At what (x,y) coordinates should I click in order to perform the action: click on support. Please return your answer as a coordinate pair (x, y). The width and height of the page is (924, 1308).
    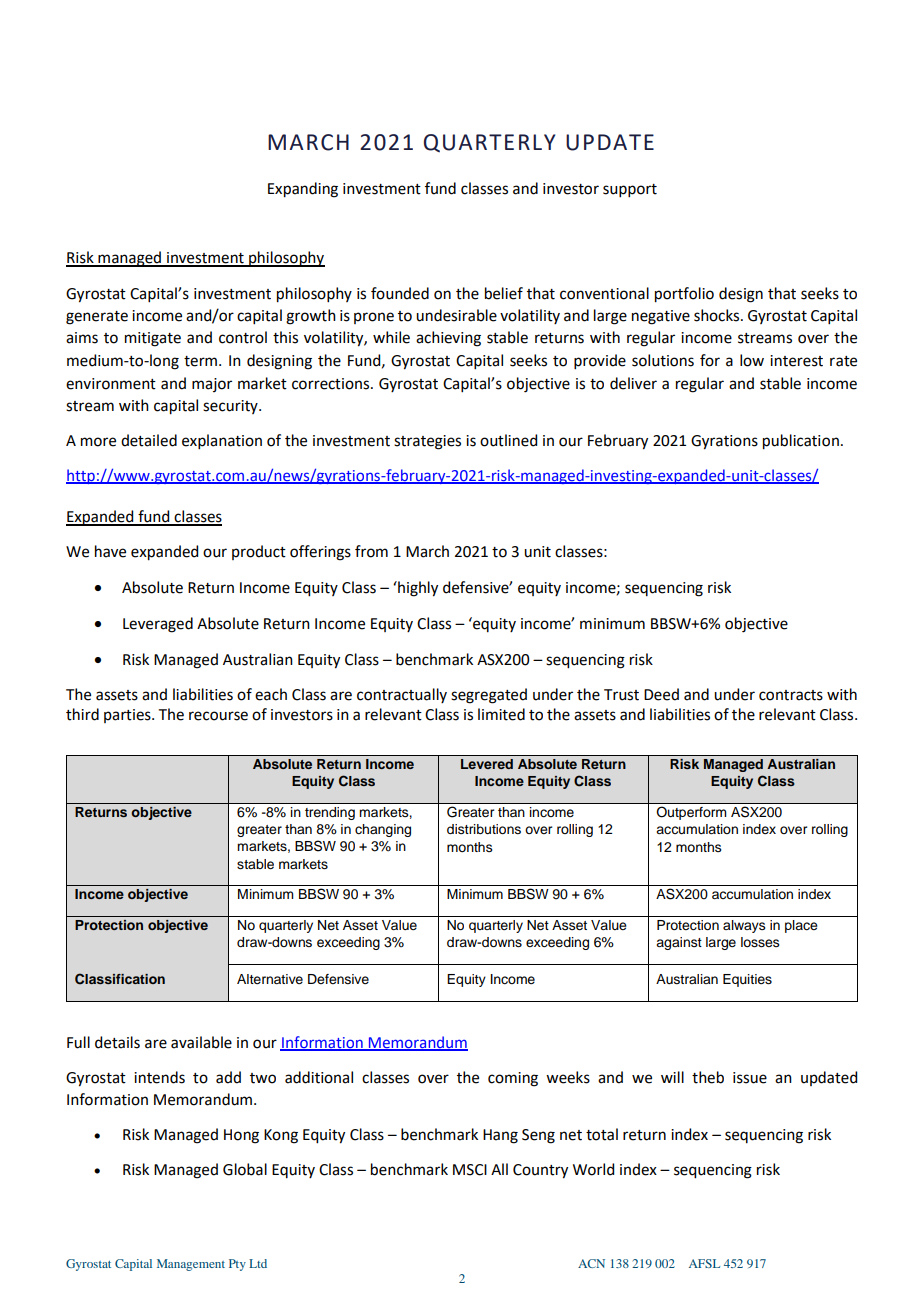
    Looking at the image, I should click on (630, 190).
